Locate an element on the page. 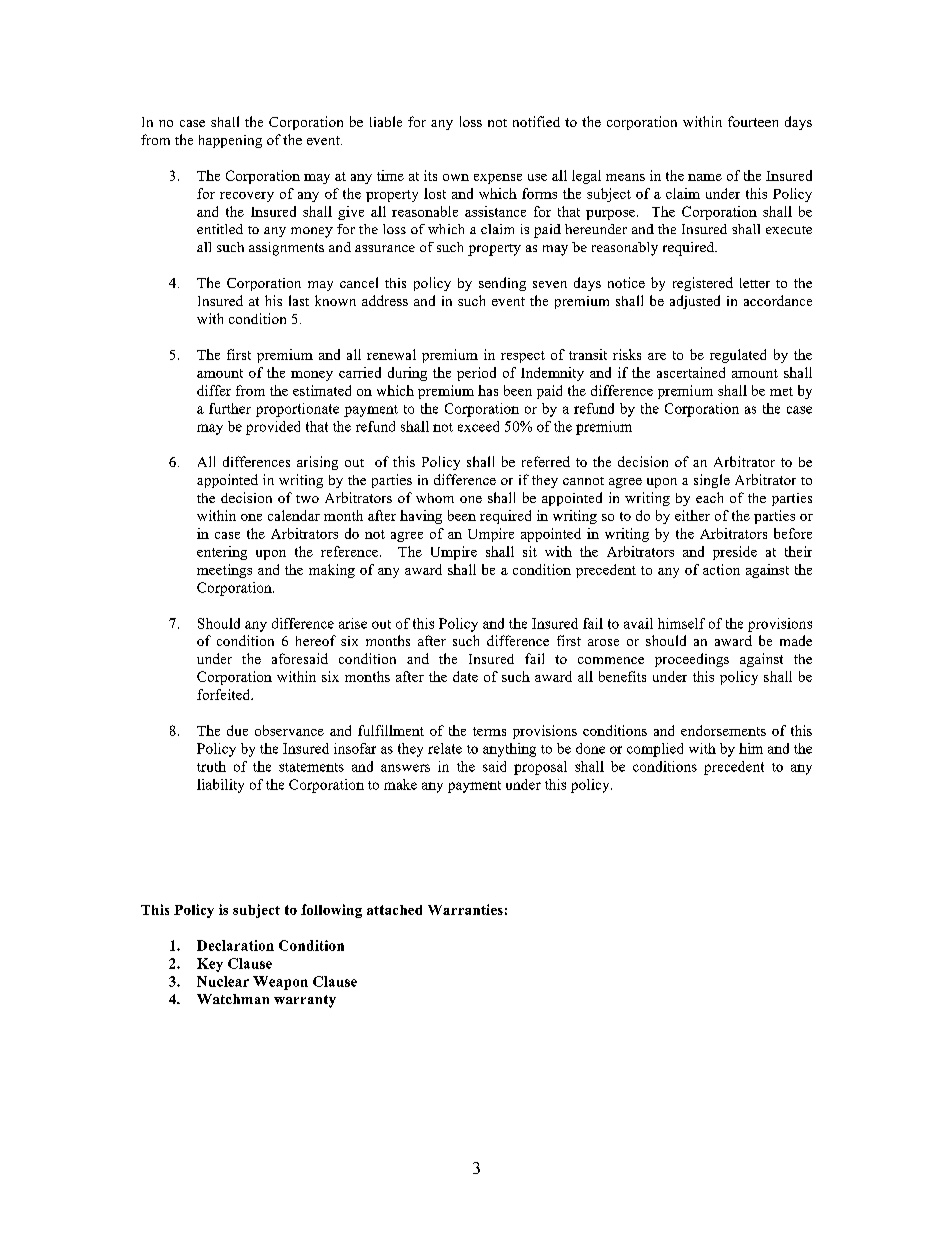  endorsements is located at coordinates (723, 730).
